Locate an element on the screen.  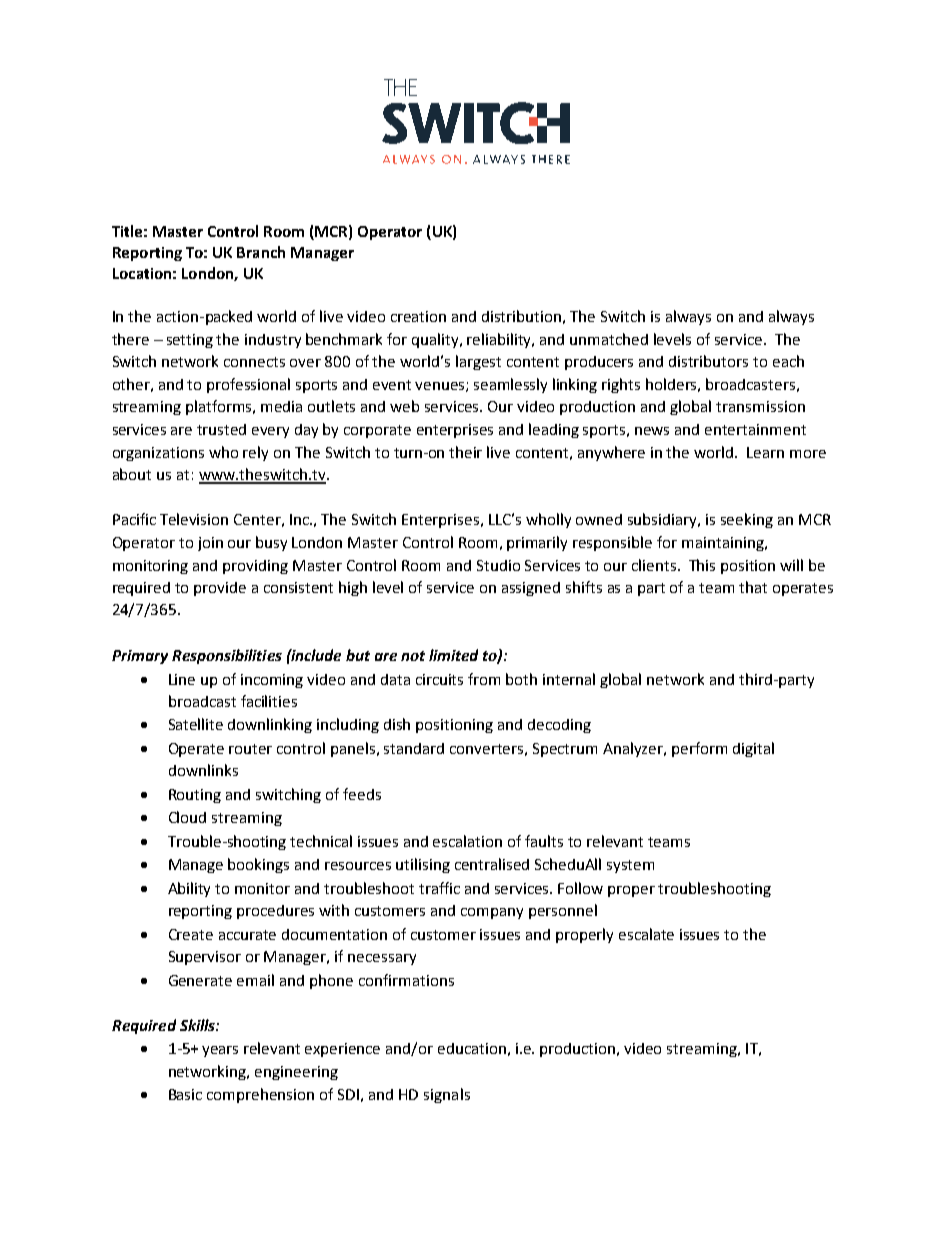
trusted is located at coordinates (221, 429).
